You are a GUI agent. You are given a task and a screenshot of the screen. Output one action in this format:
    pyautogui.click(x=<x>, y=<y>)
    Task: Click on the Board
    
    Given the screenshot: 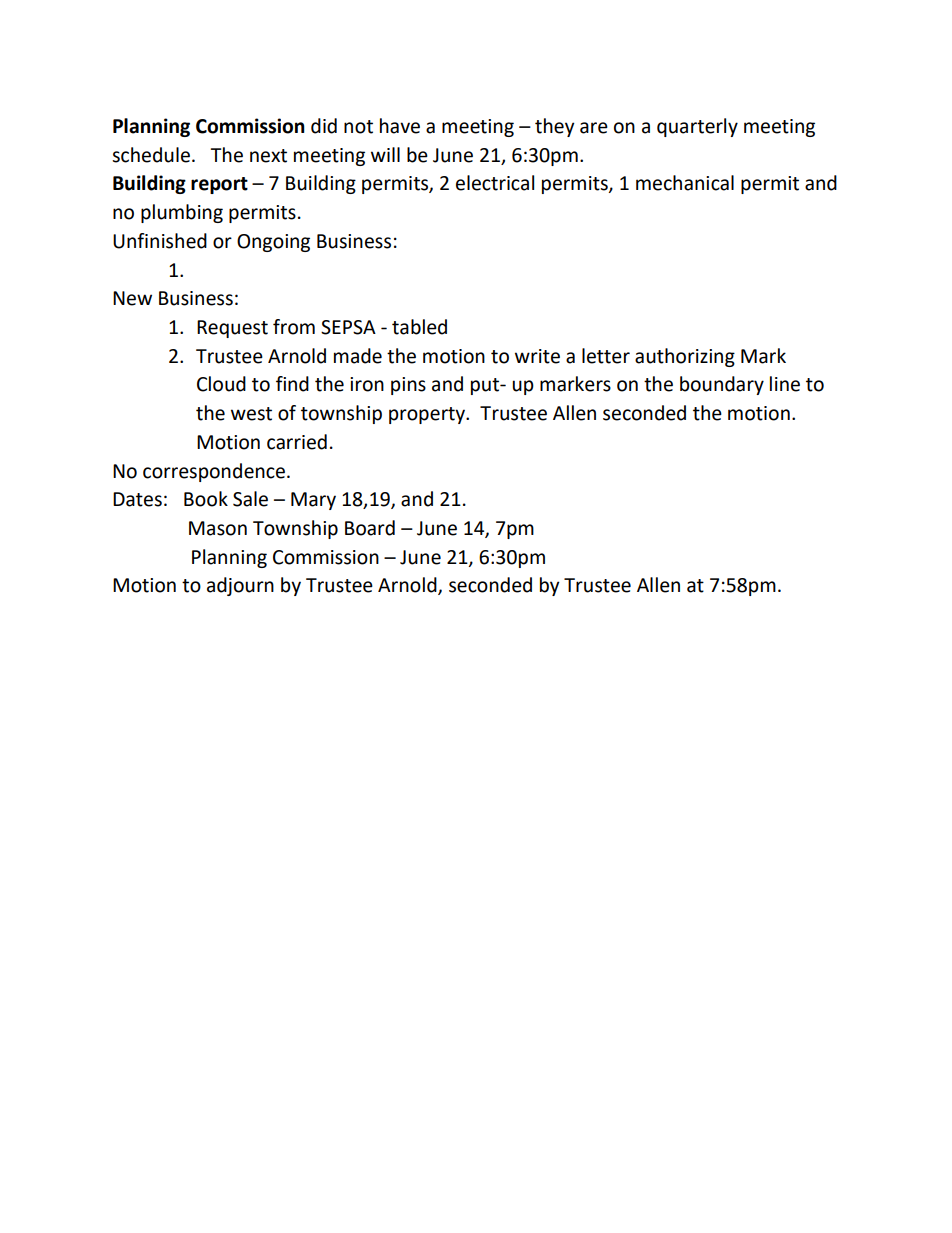 What is the action you would take?
    pyautogui.click(x=370, y=528)
